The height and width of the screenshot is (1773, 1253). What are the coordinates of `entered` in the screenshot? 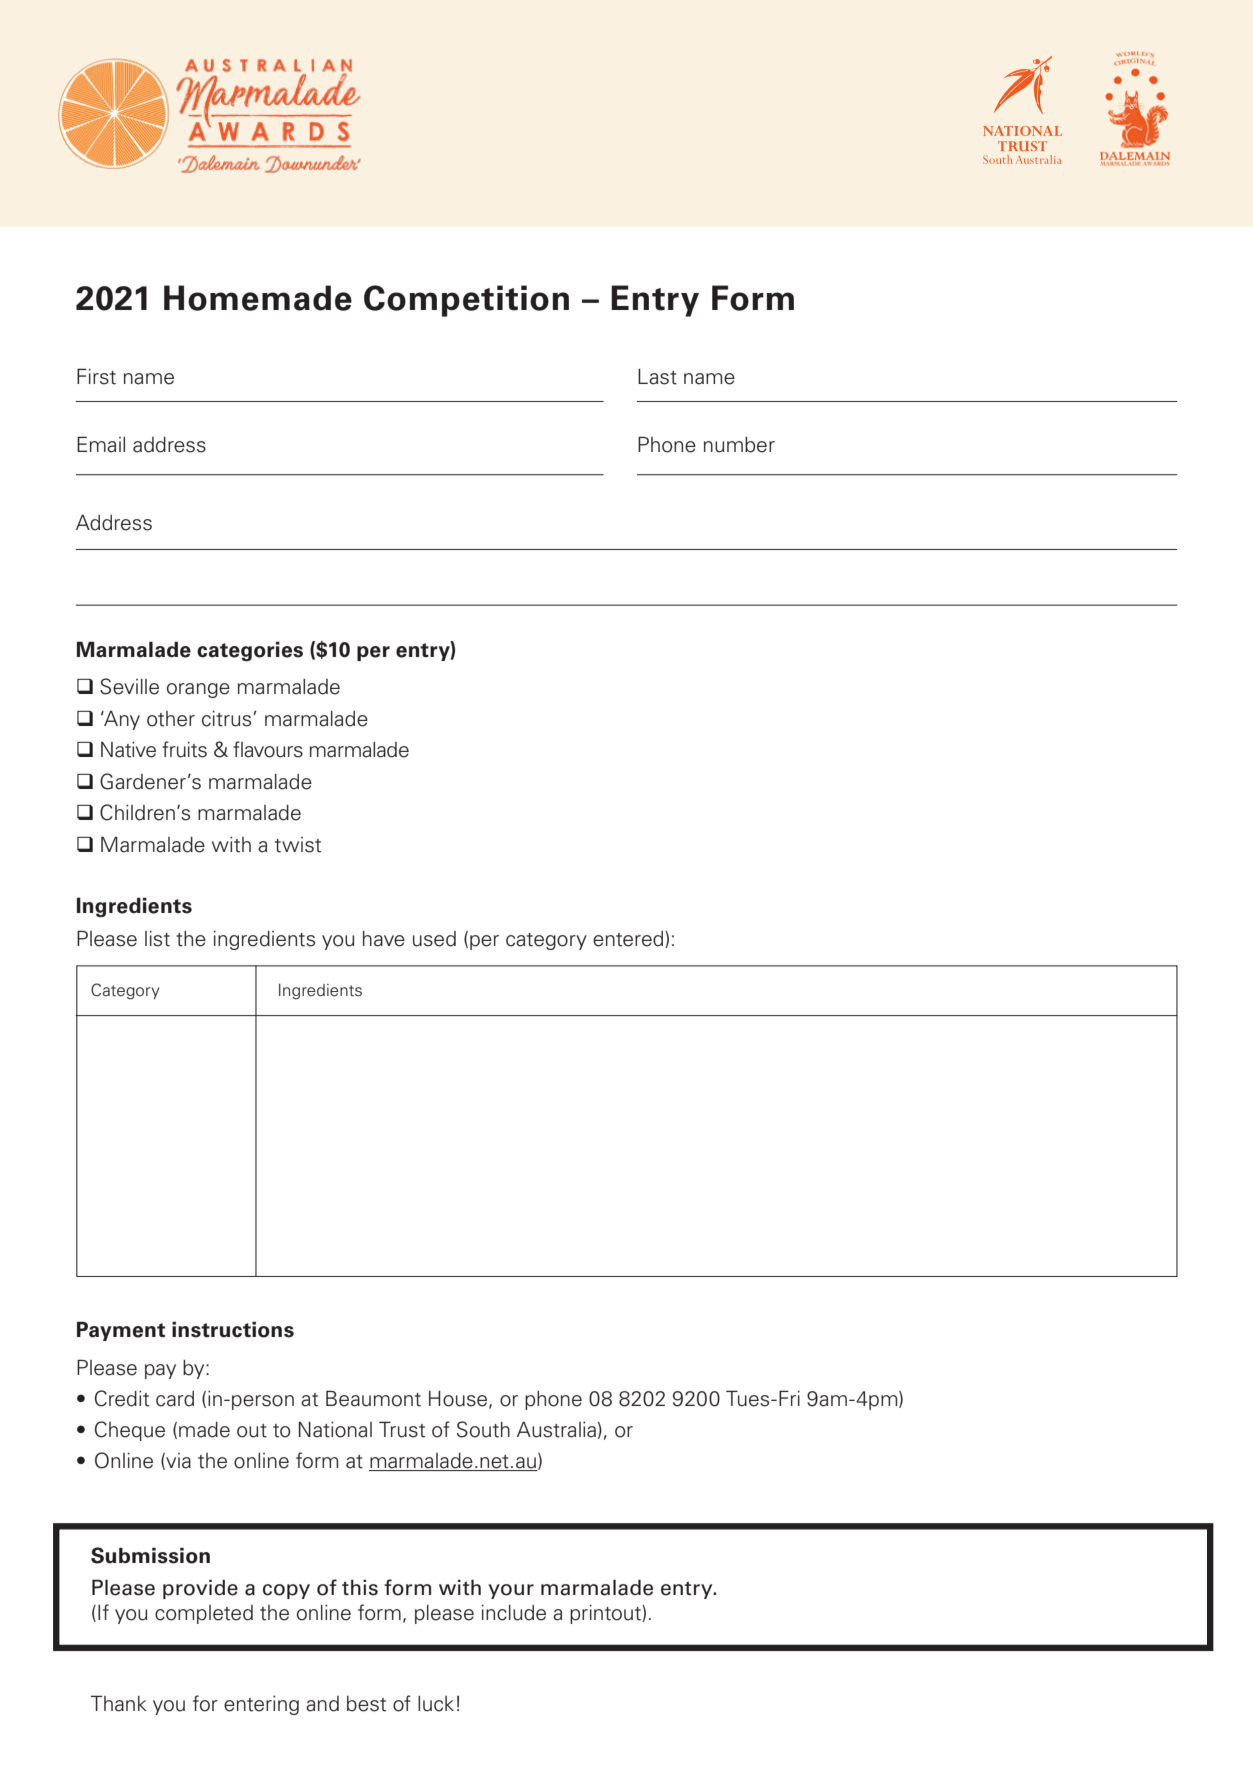 It's located at (629, 939).
